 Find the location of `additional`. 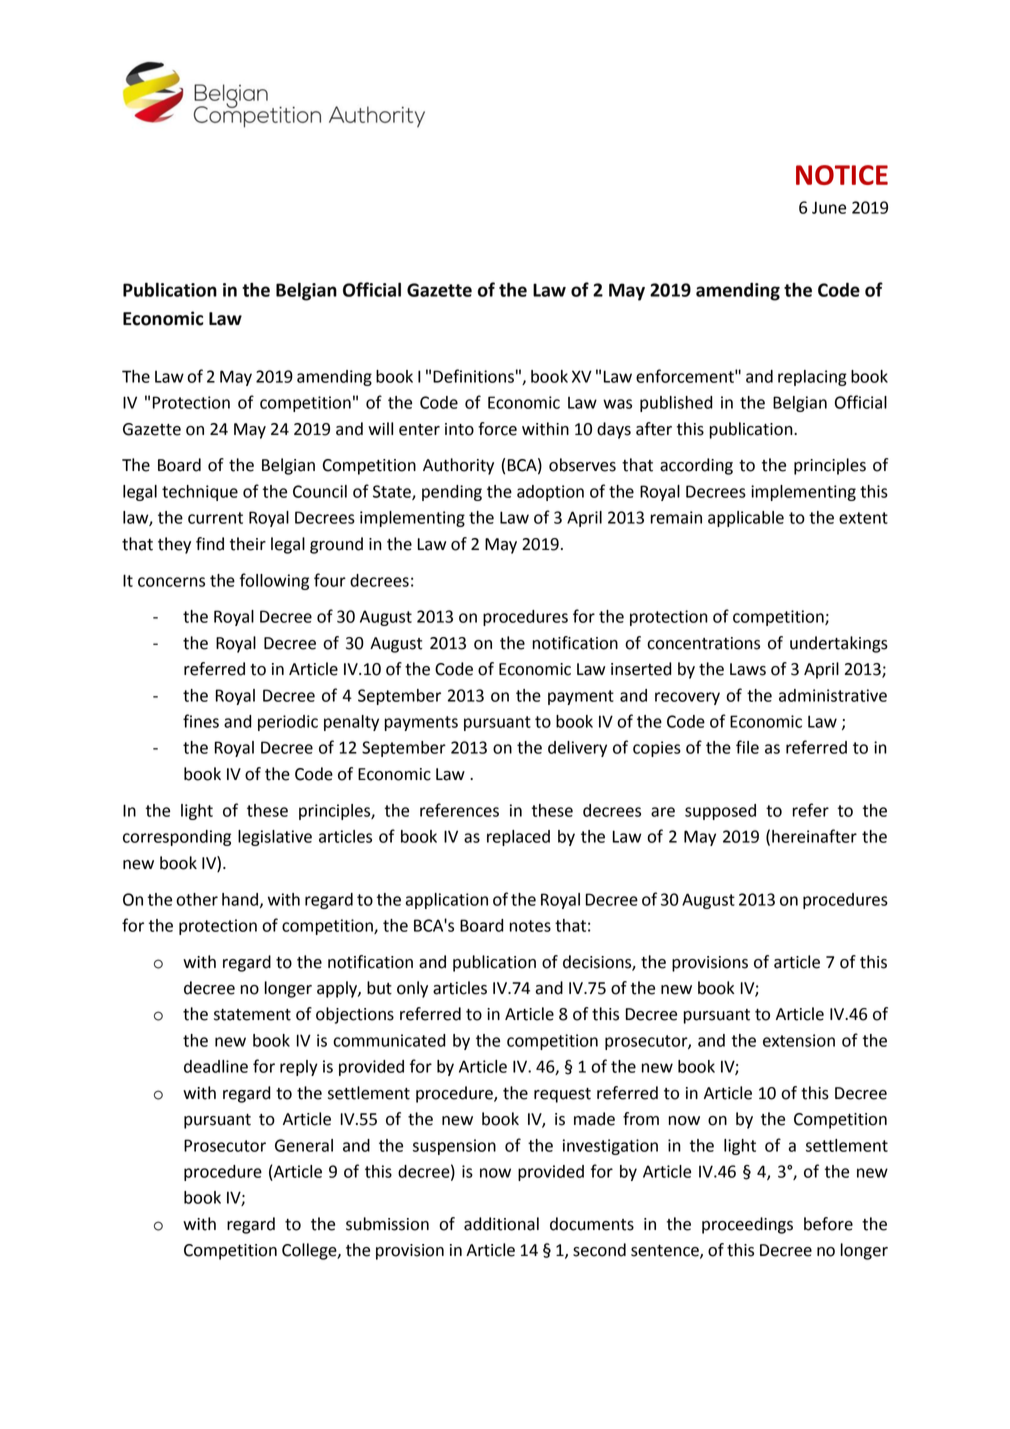

additional is located at coordinates (501, 1224).
